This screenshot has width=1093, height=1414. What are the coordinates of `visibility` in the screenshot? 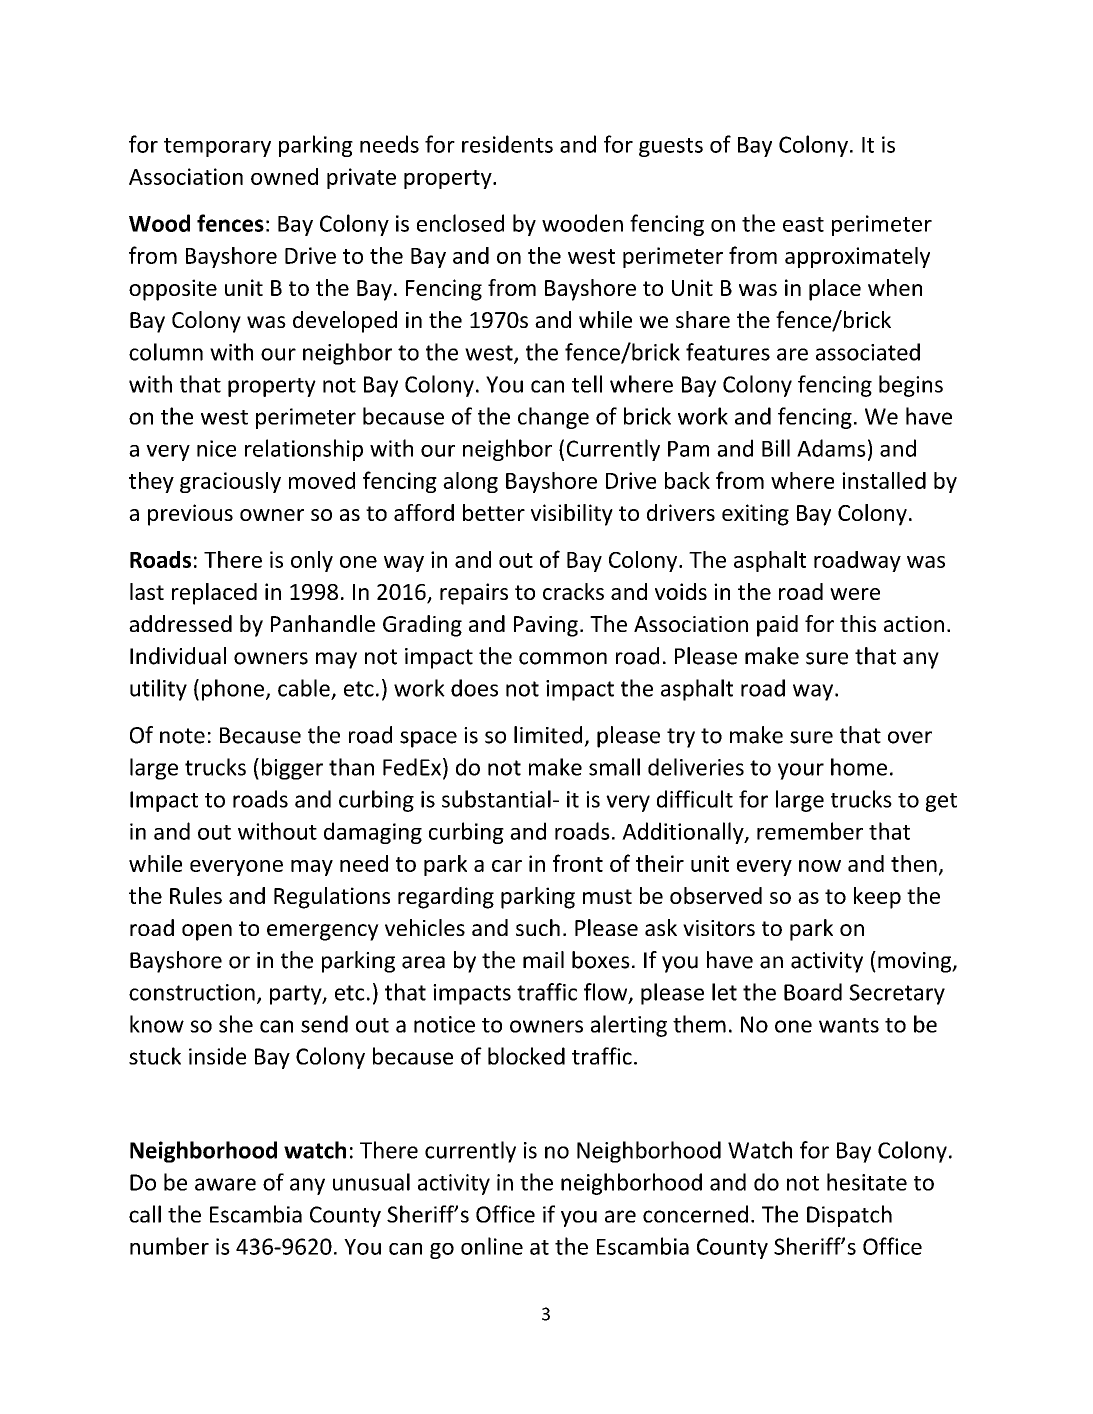 It's located at (572, 515).
